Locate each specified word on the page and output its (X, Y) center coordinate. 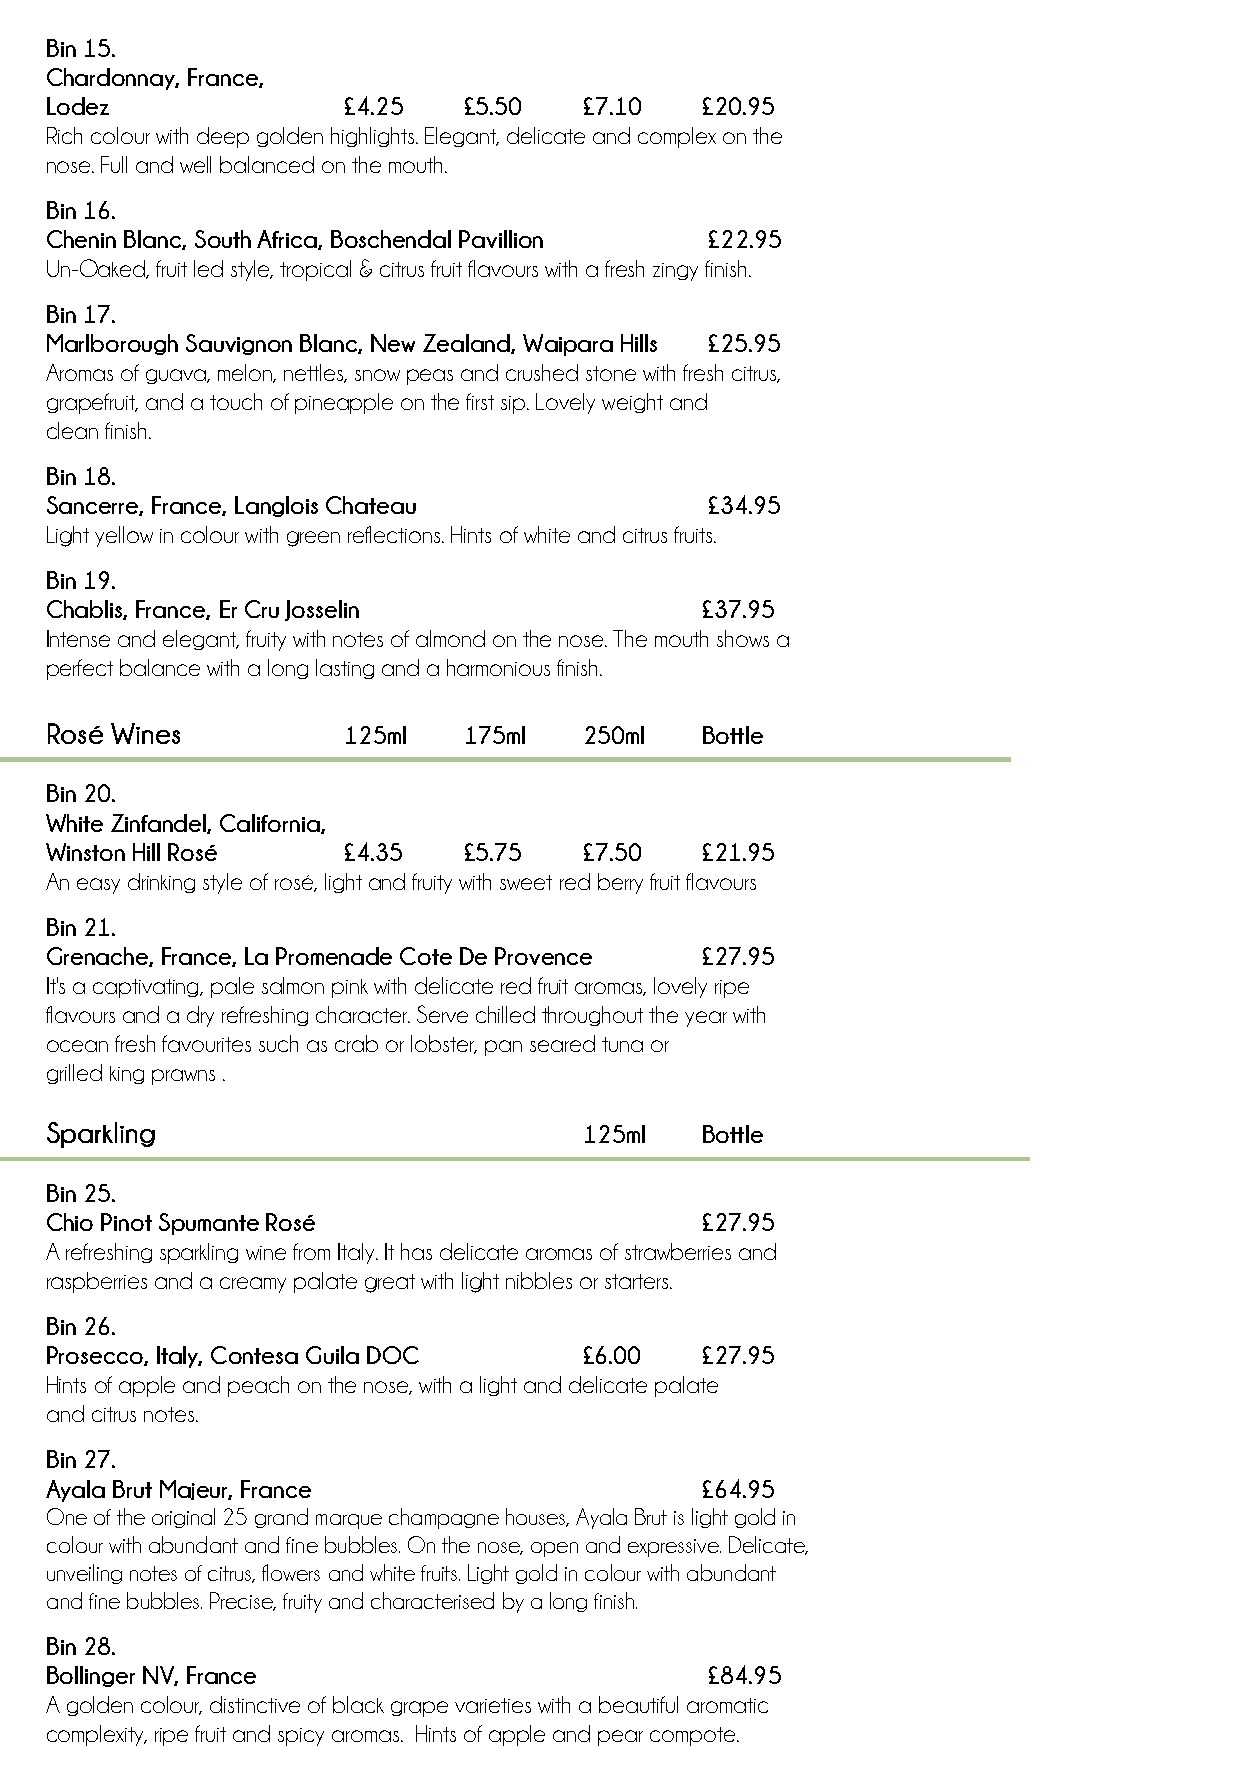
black (358, 1704)
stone (611, 373)
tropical (315, 270)
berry (620, 883)
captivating (147, 988)
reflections (395, 534)
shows (743, 638)
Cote (426, 956)
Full (114, 164)
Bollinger (91, 1676)
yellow (124, 536)
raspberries (97, 1282)
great (390, 1283)
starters (636, 1281)
